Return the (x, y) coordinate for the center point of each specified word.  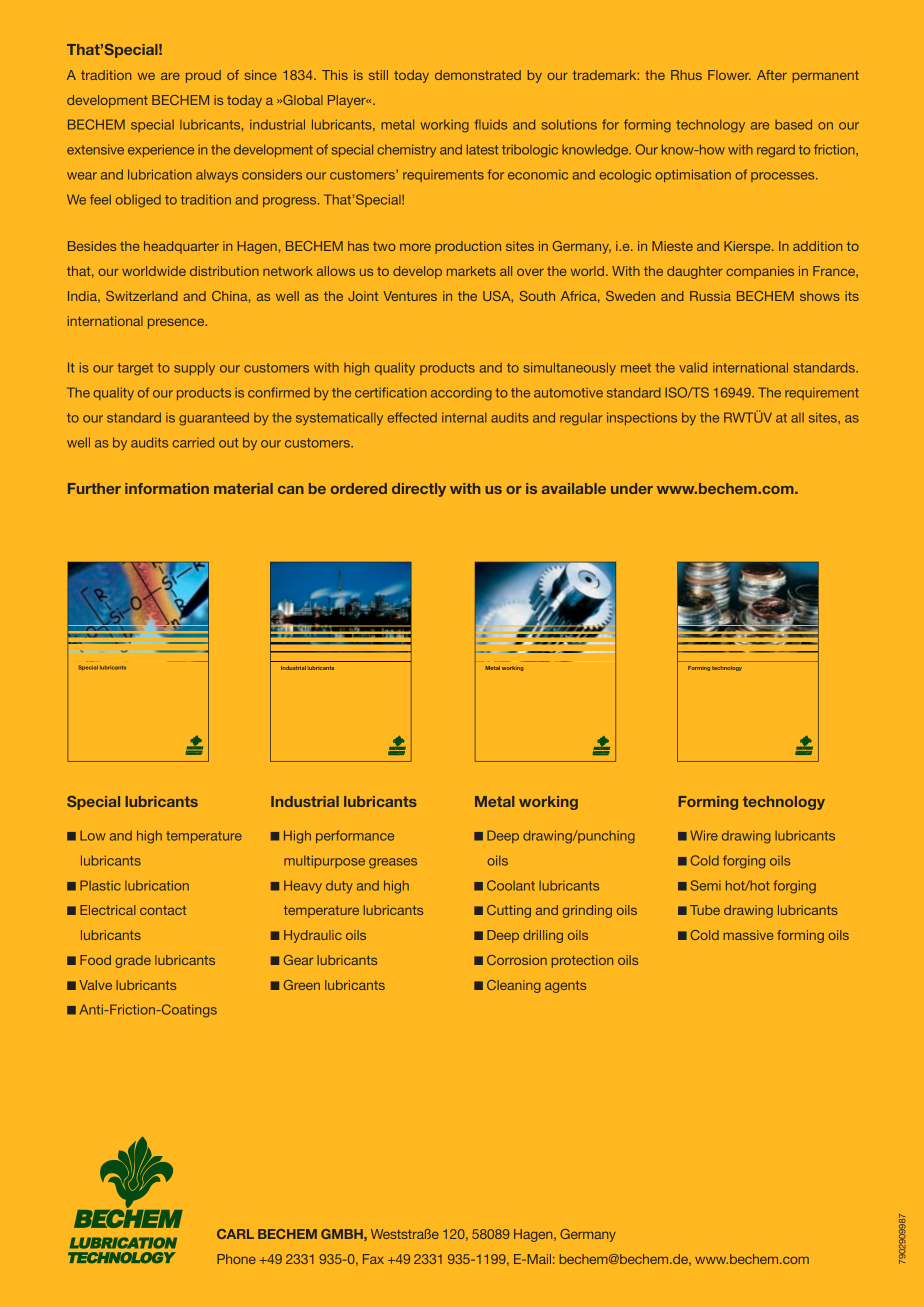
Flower (729, 75)
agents (565, 987)
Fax (373, 1259)
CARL (235, 1234)
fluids (491, 124)
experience (161, 150)
